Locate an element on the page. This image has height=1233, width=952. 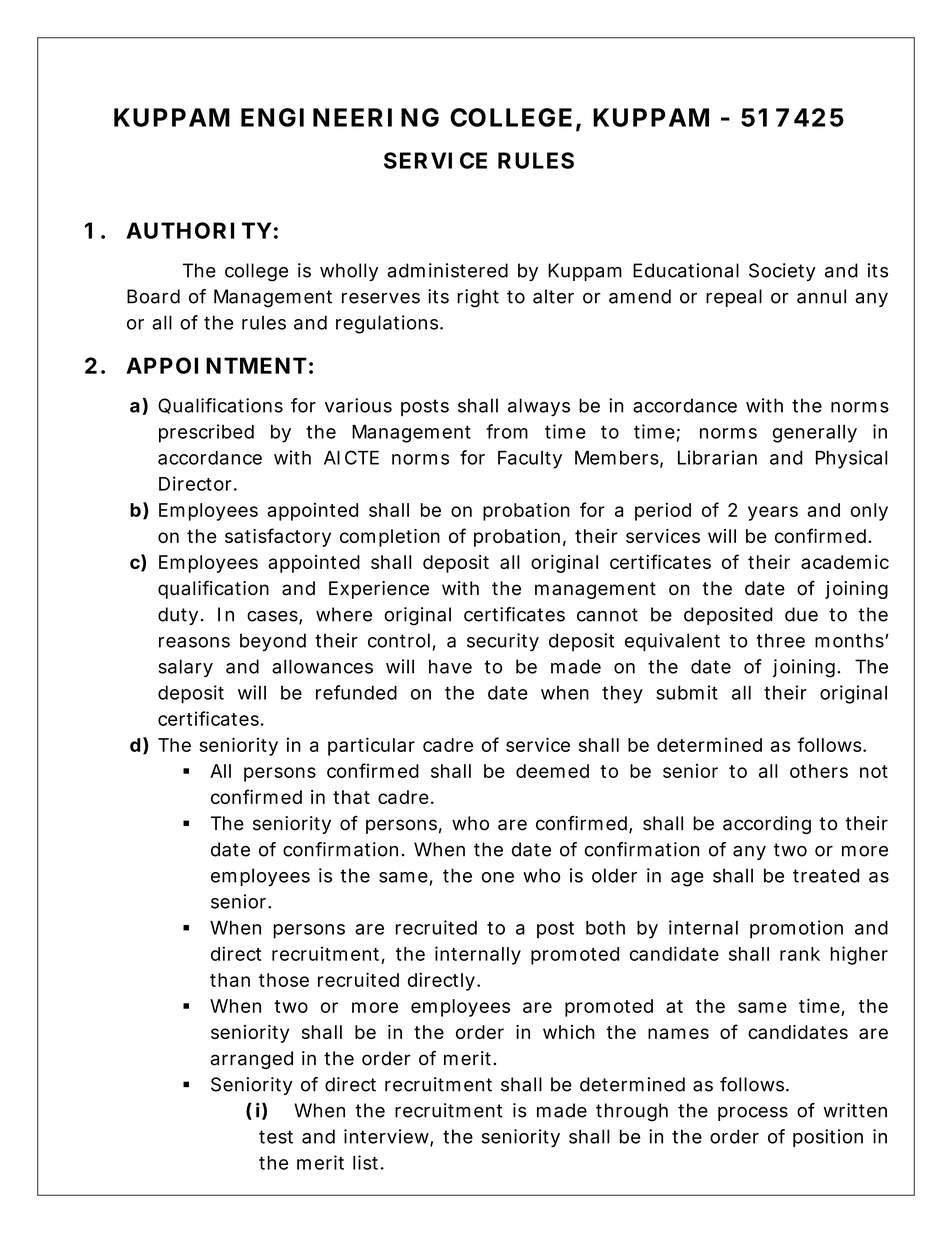
that is located at coordinates (351, 797).
